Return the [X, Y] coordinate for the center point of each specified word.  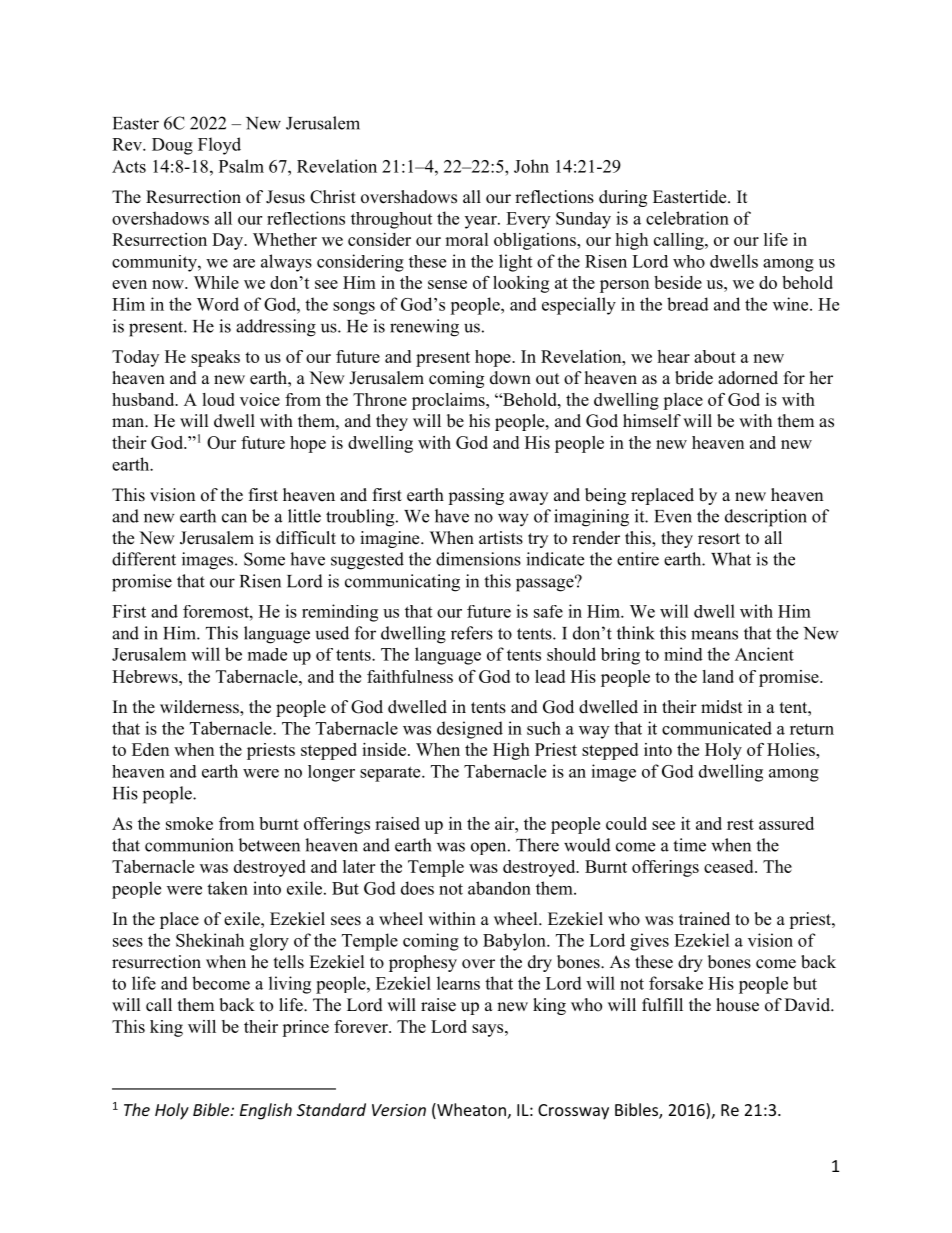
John [531, 166]
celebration [687, 218]
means [714, 635]
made [267, 654]
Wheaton [470, 1111]
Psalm [241, 166]
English [266, 1111]
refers [472, 633]
